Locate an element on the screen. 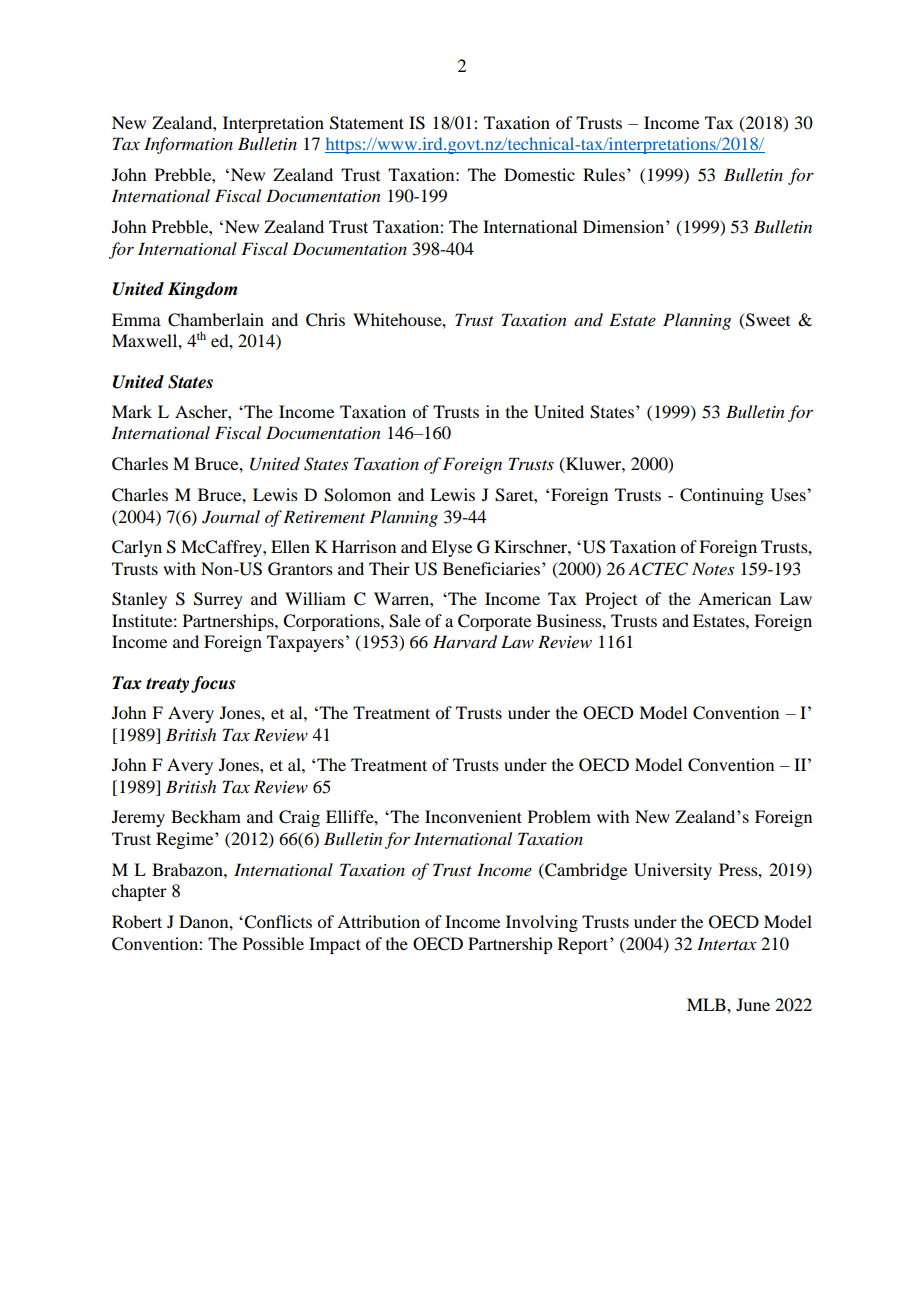  Chris is located at coordinates (325, 320).
